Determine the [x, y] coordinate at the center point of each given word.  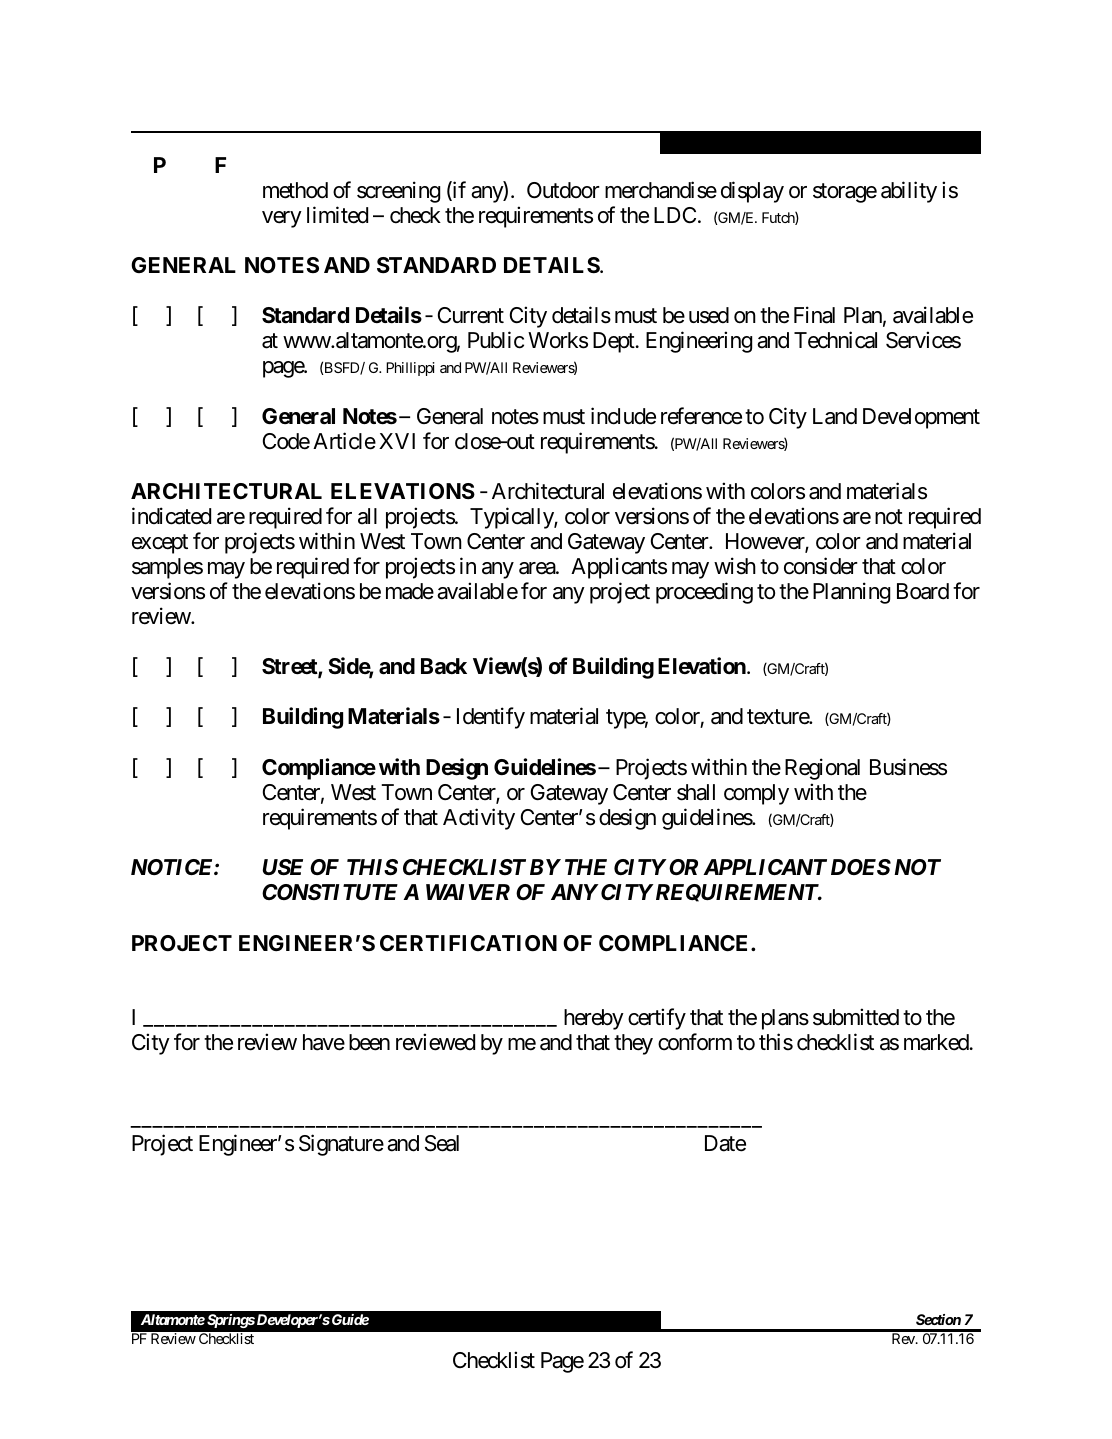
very [282, 219]
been [369, 1042]
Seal [442, 1143]
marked [936, 1042]
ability [909, 192]
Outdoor [563, 190]
